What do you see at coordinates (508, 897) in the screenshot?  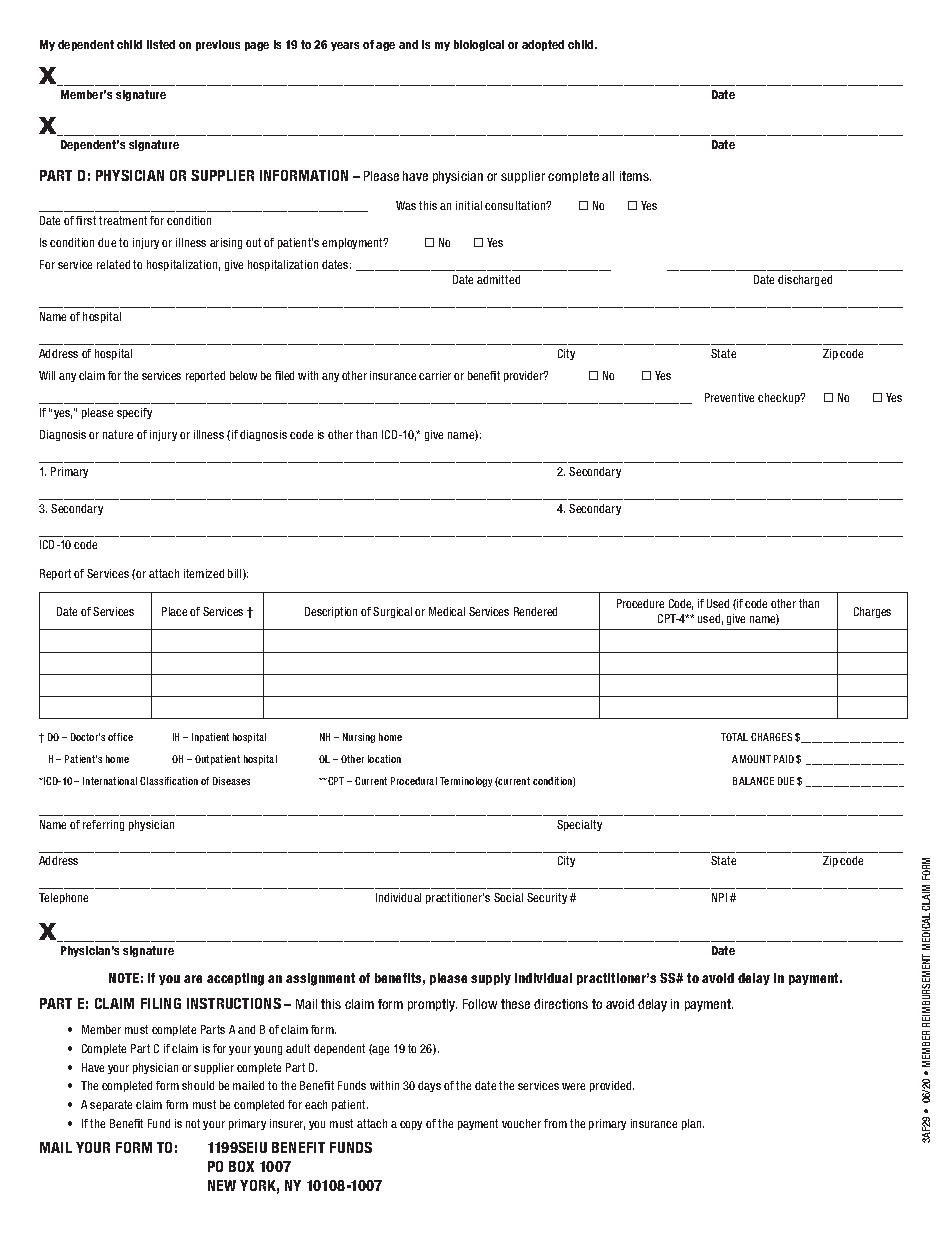 I see `Social` at bounding box center [508, 897].
